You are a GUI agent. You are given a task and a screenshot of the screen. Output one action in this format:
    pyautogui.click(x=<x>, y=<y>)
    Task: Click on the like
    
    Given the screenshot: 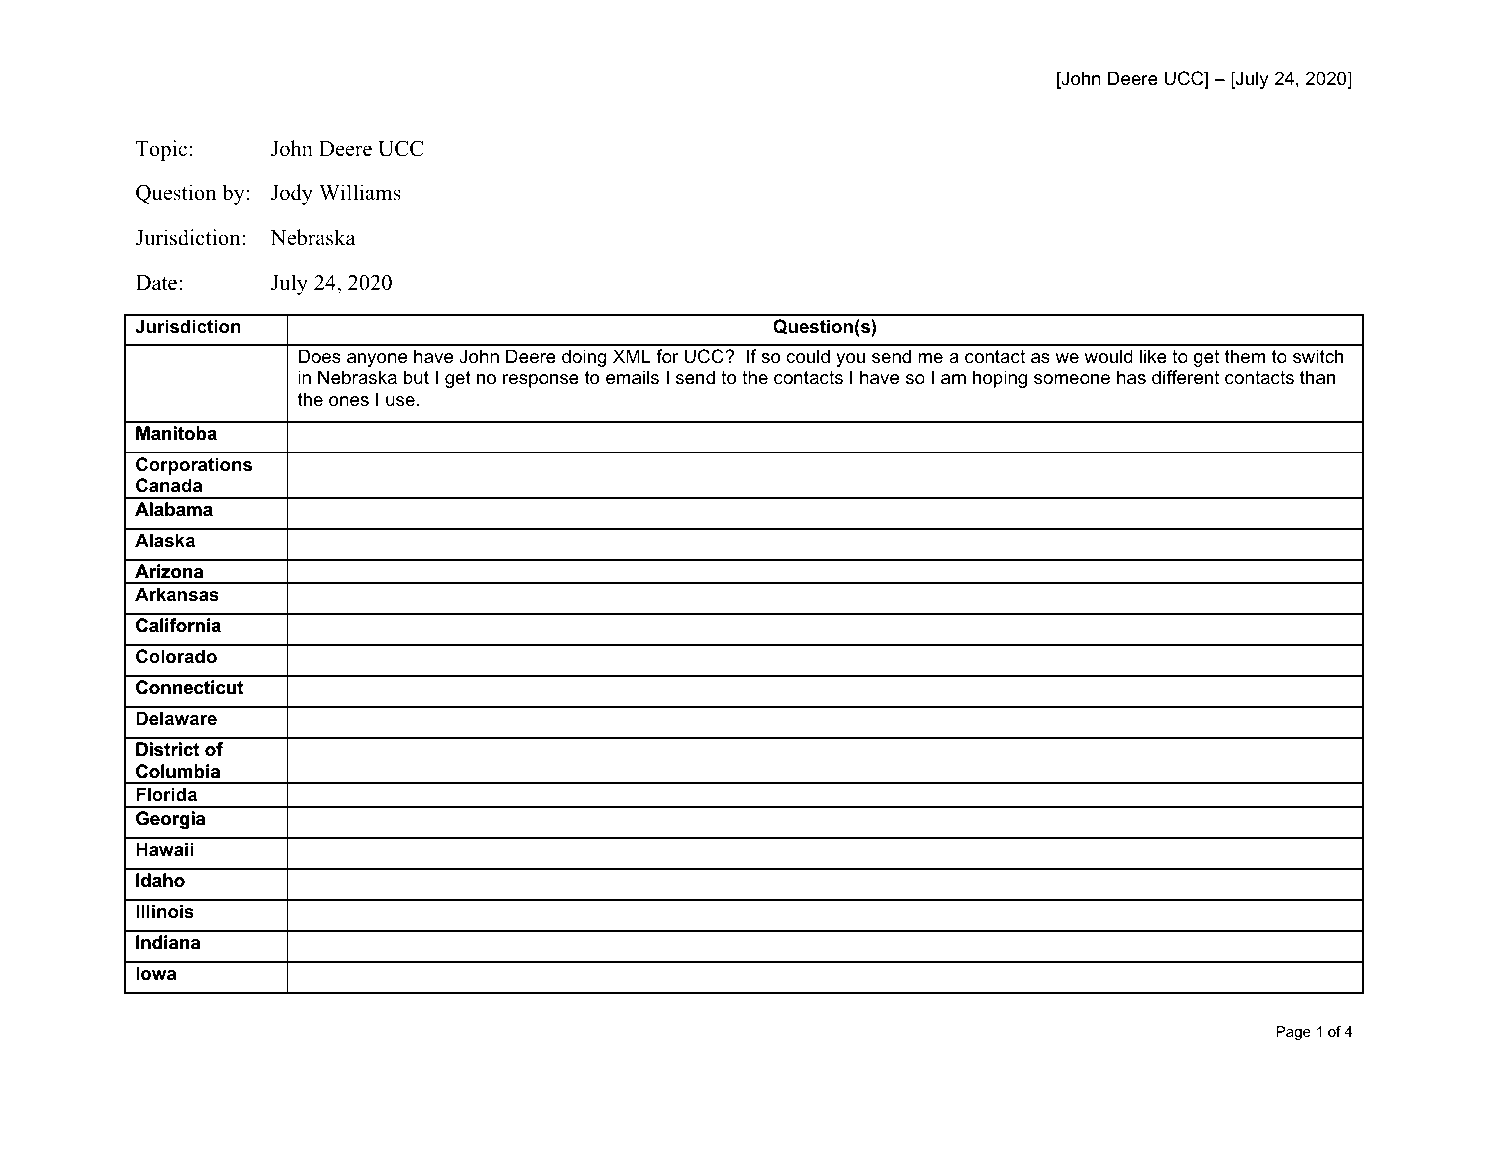 What is the action you would take?
    pyautogui.click(x=1153, y=356)
